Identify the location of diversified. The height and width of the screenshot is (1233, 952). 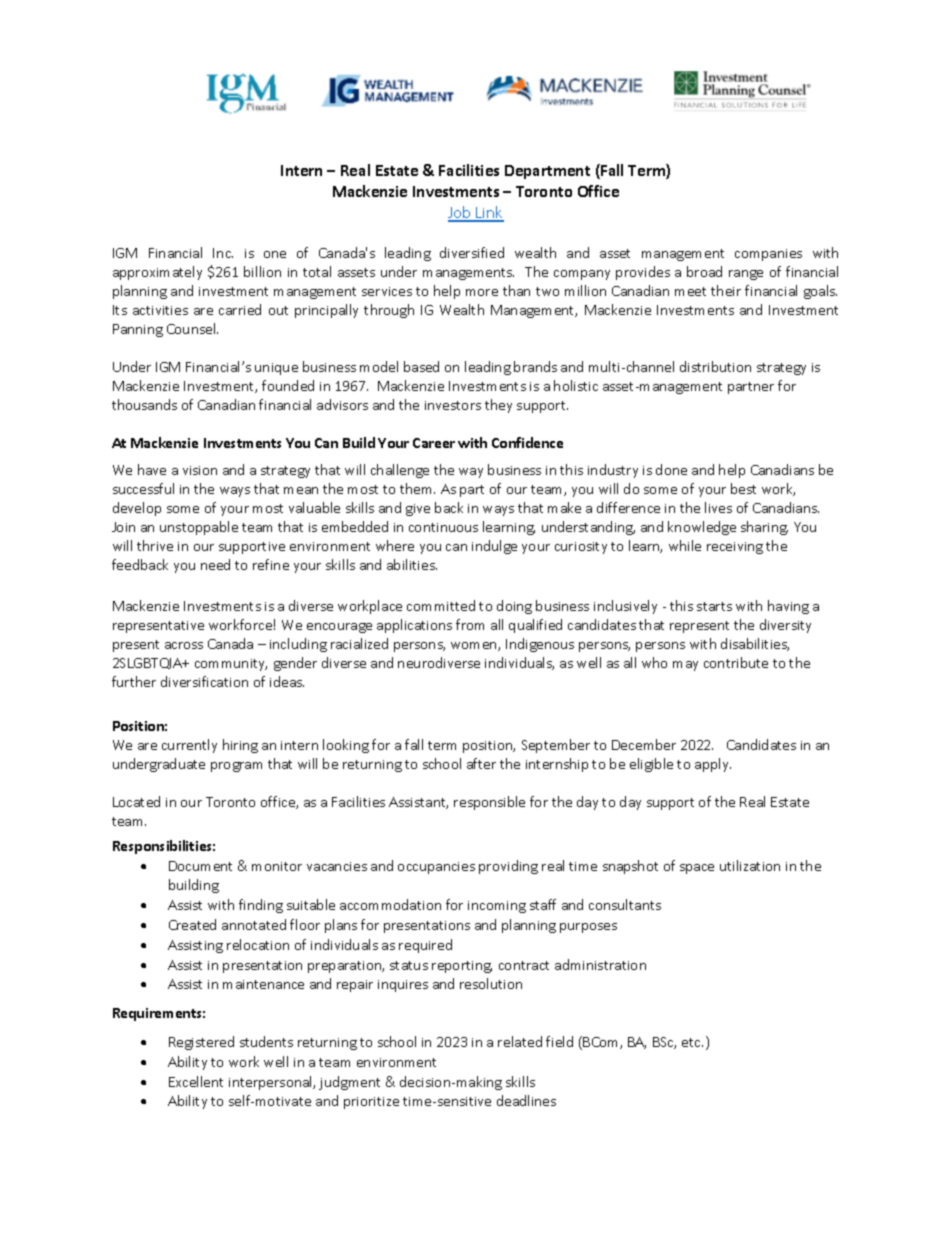
(472, 252).
